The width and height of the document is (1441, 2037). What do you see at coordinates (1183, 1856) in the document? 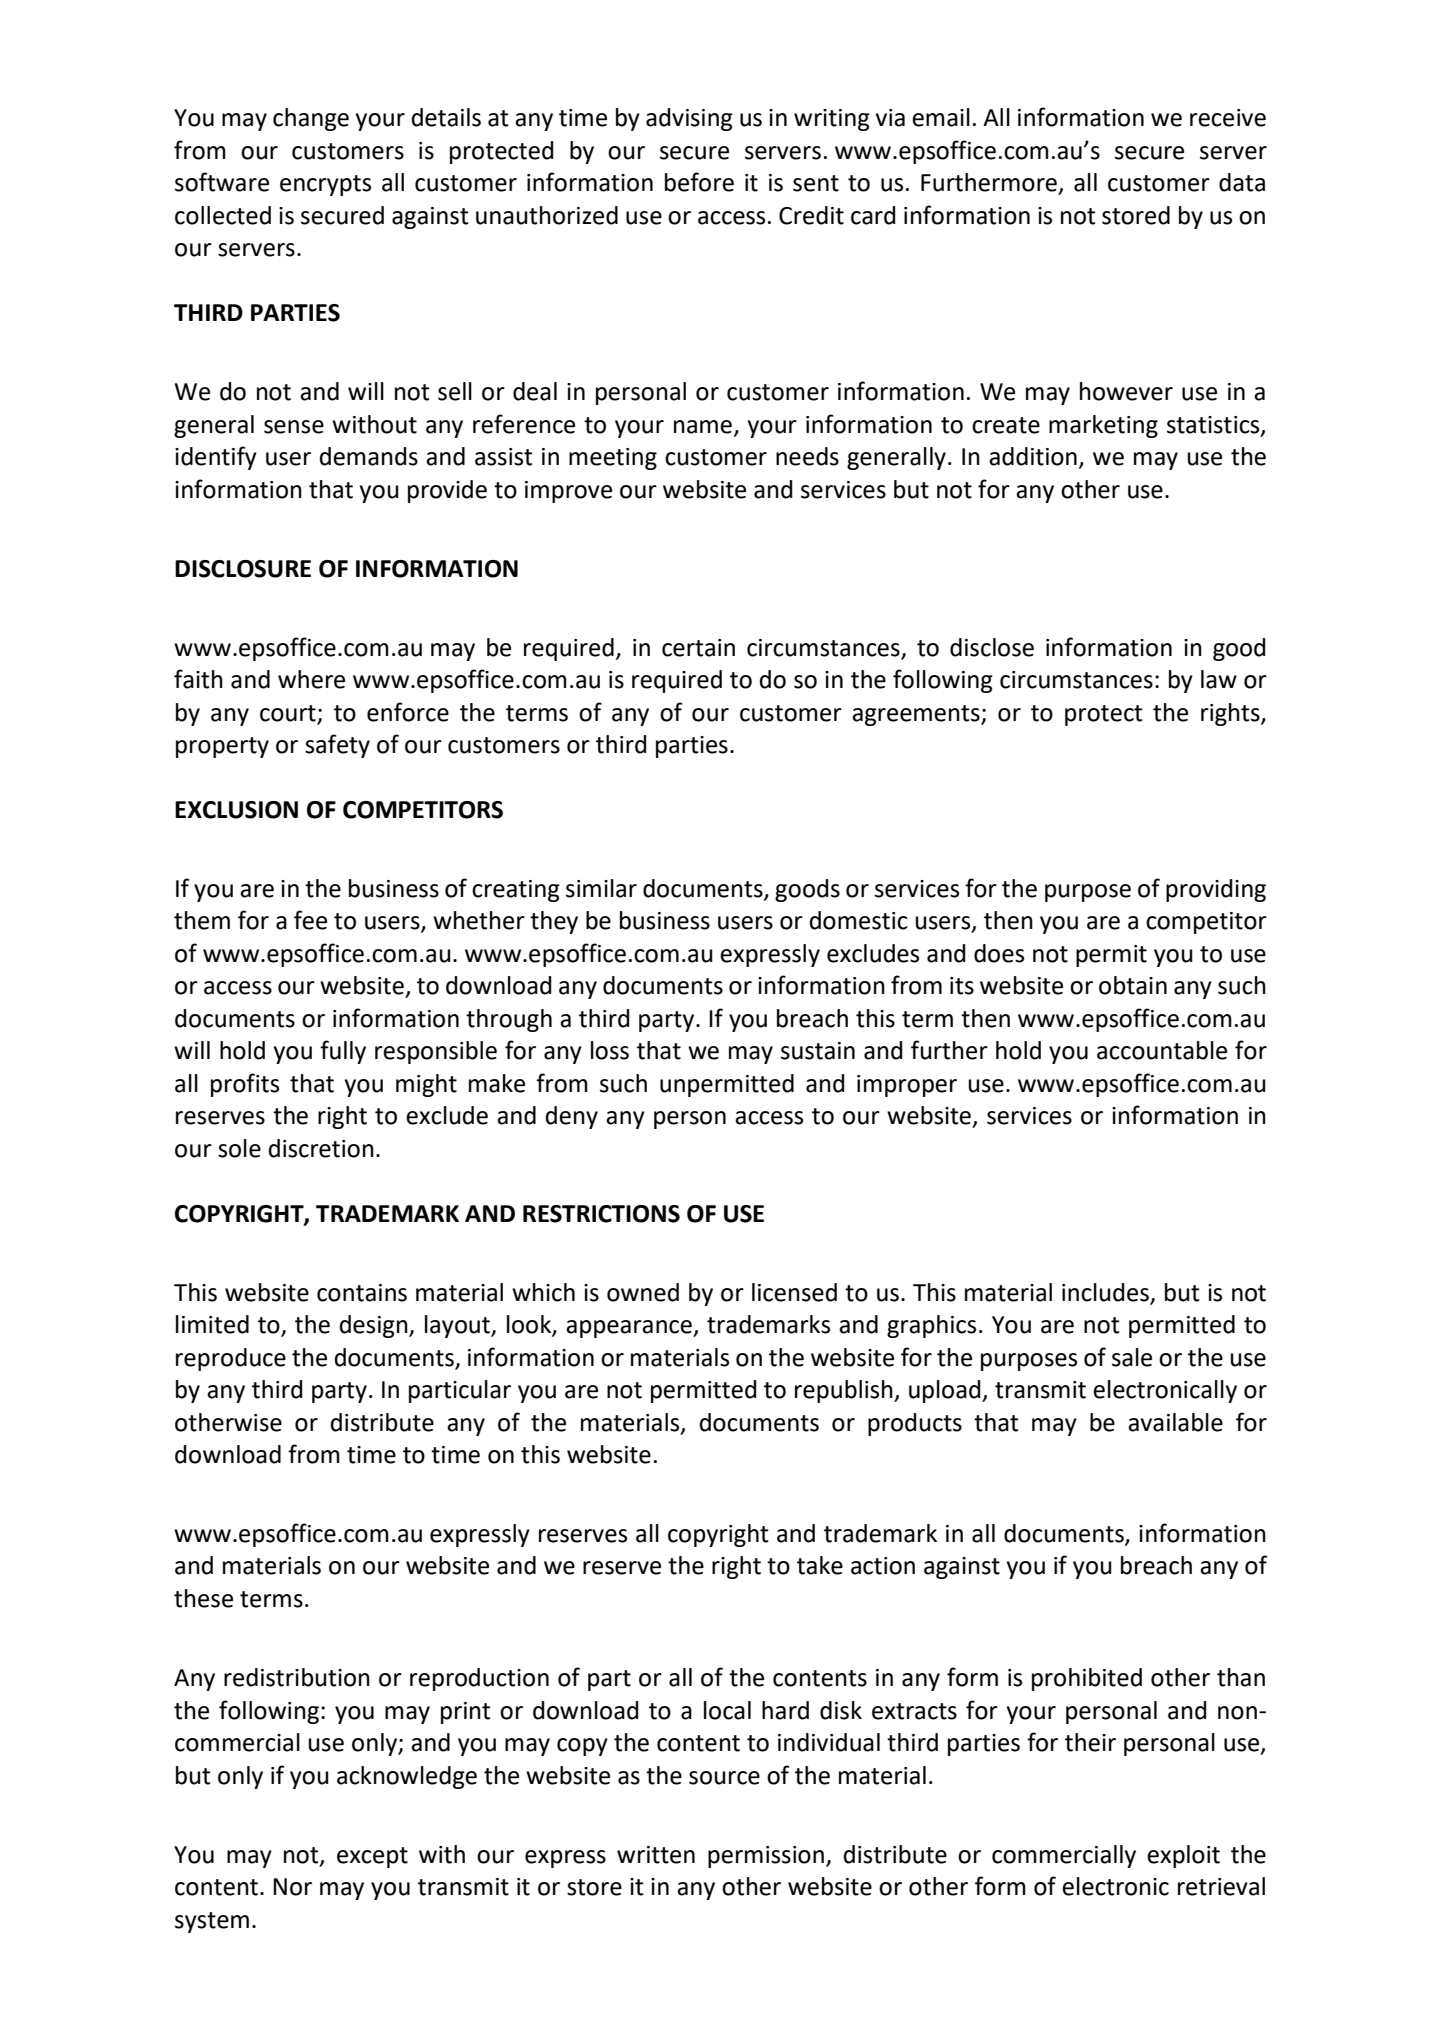
I see `exploit` at bounding box center [1183, 1856].
